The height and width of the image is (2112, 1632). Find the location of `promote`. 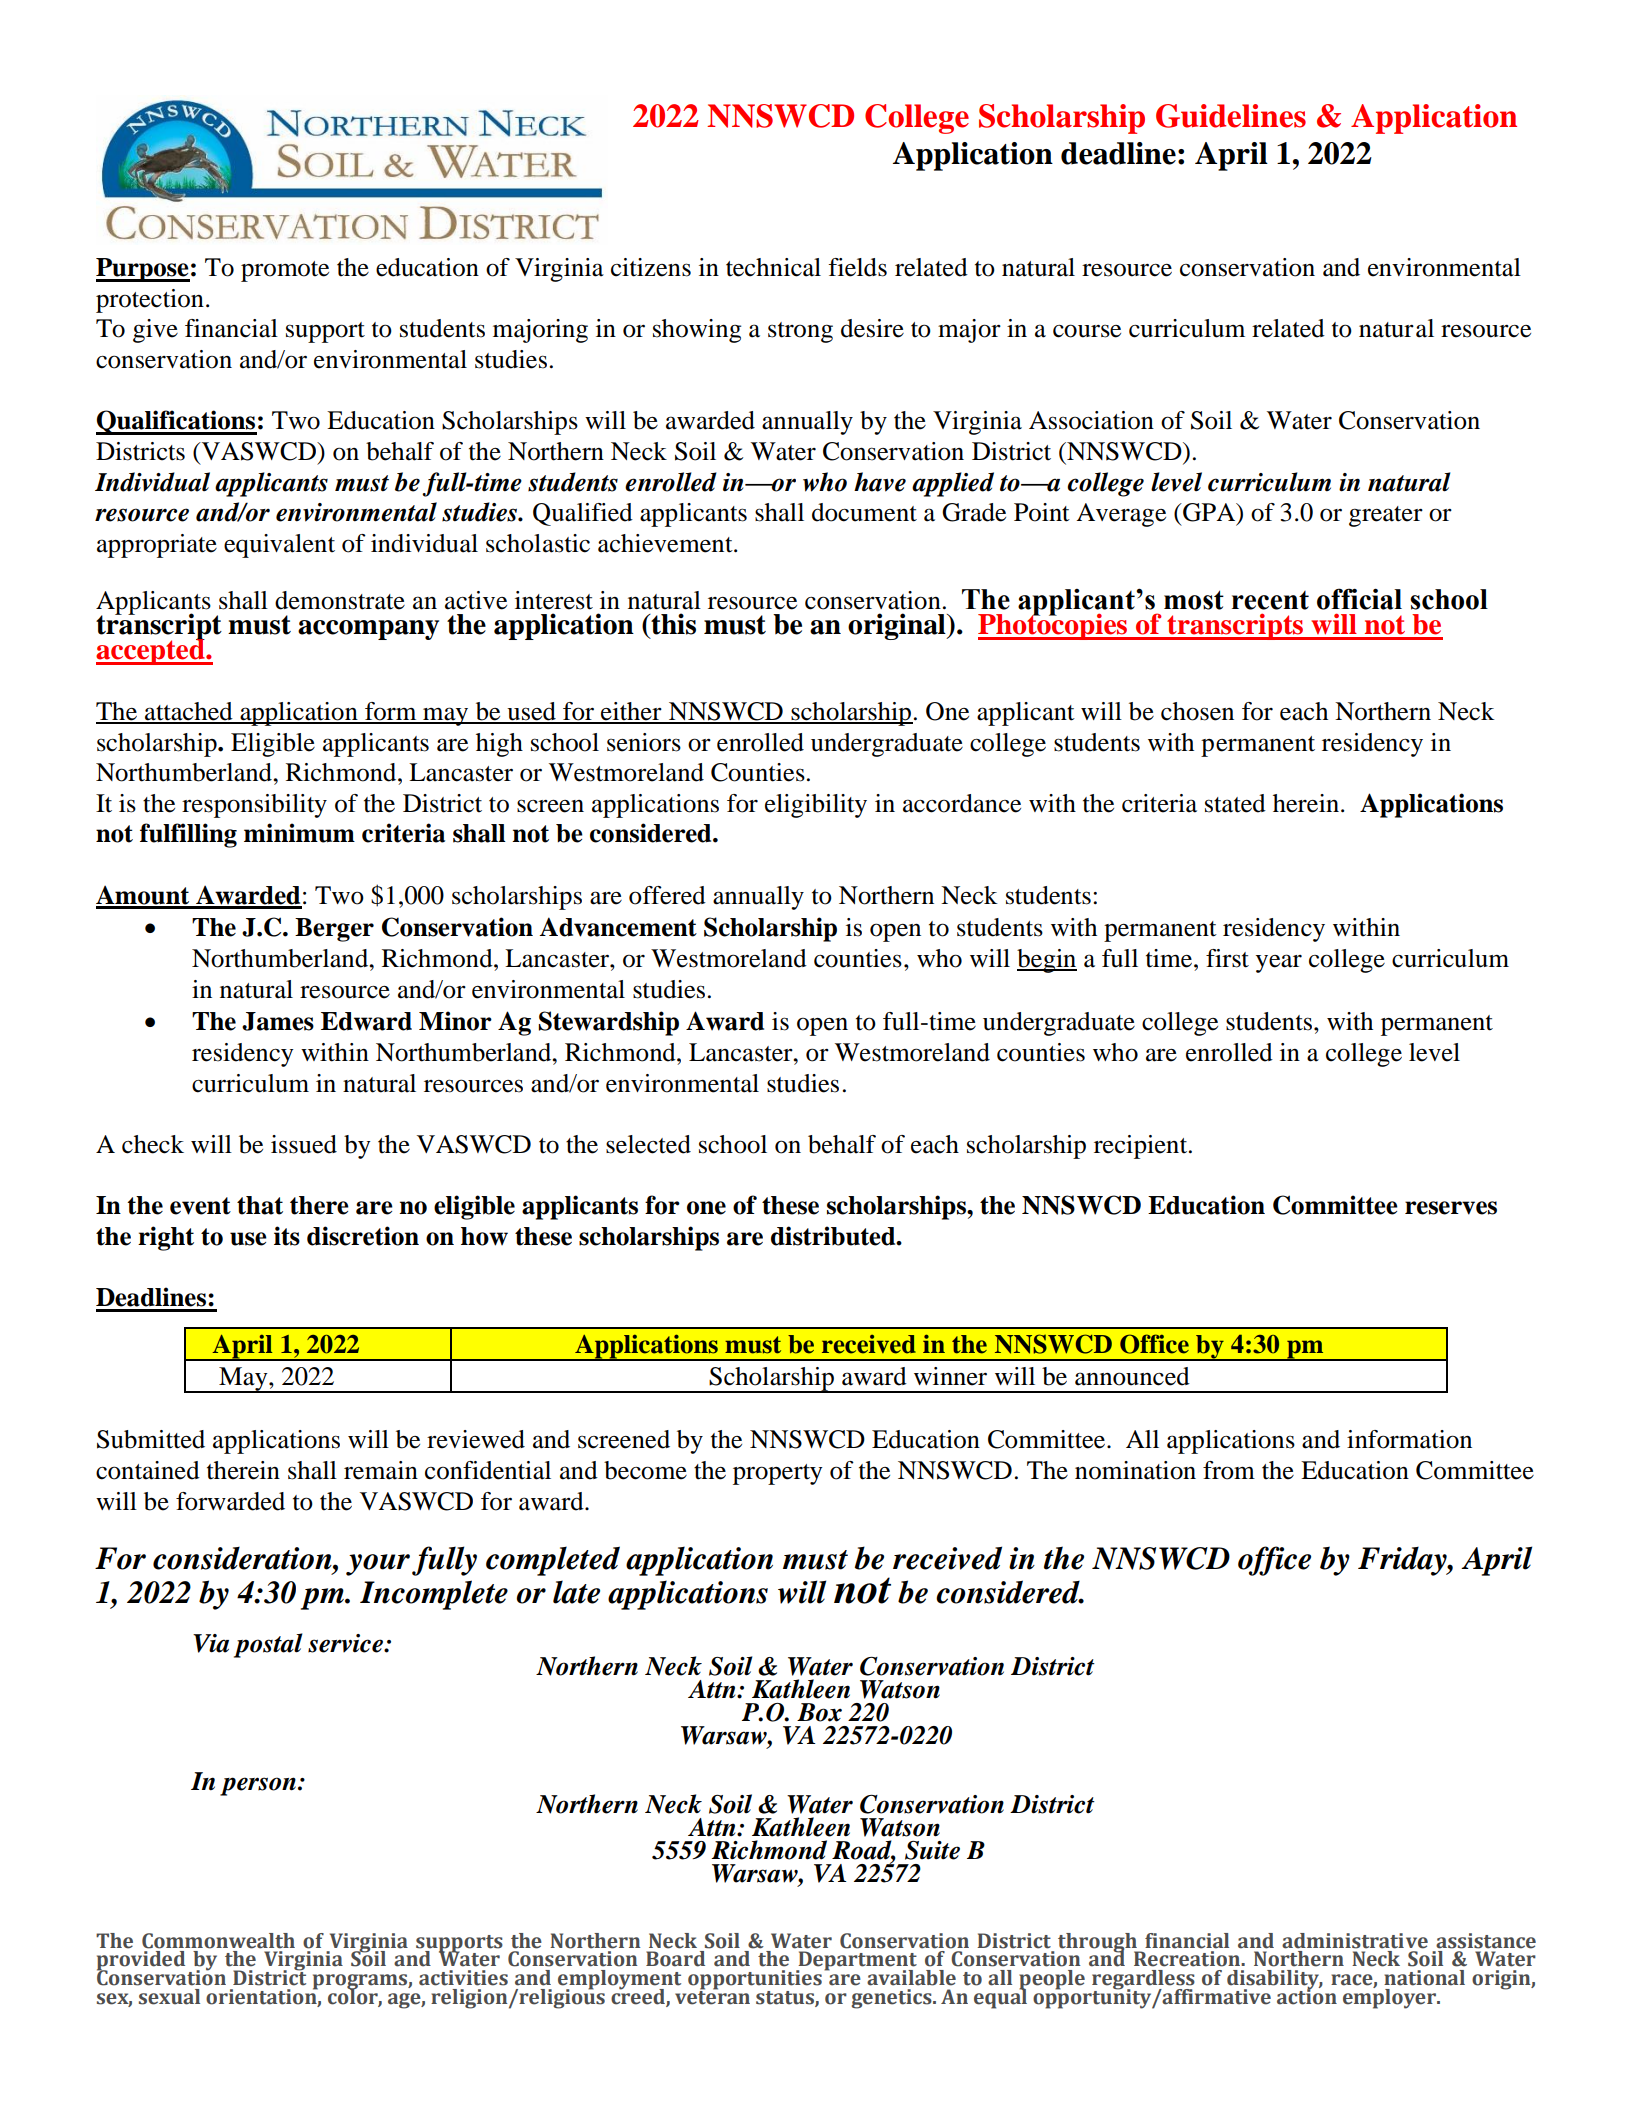

promote is located at coordinates (285, 271).
